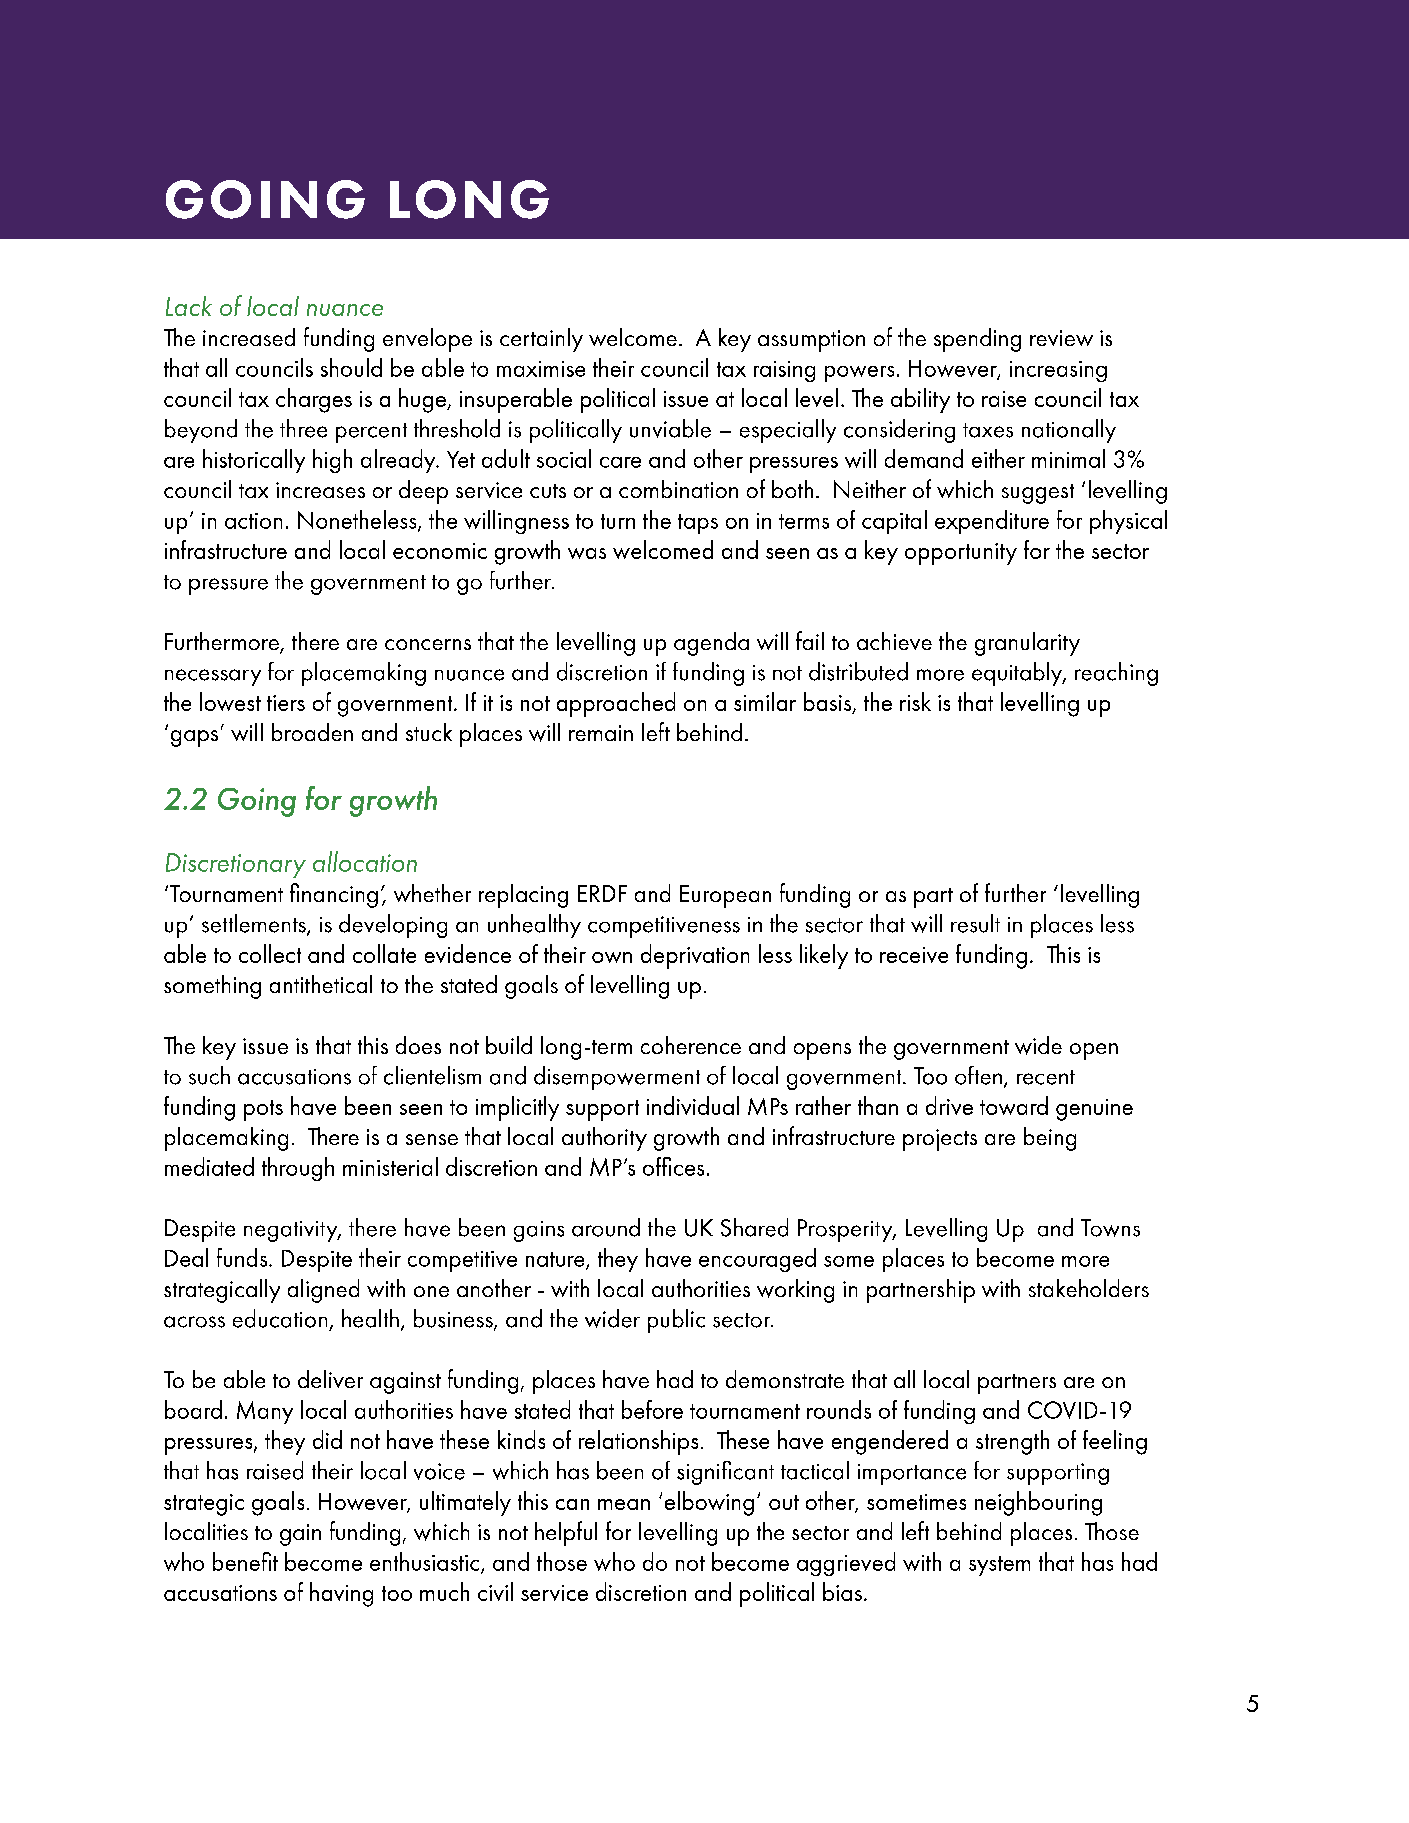 The image size is (1409, 1823). Describe the element at coordinates (975, 923) in the document. I see `result` at that location.
